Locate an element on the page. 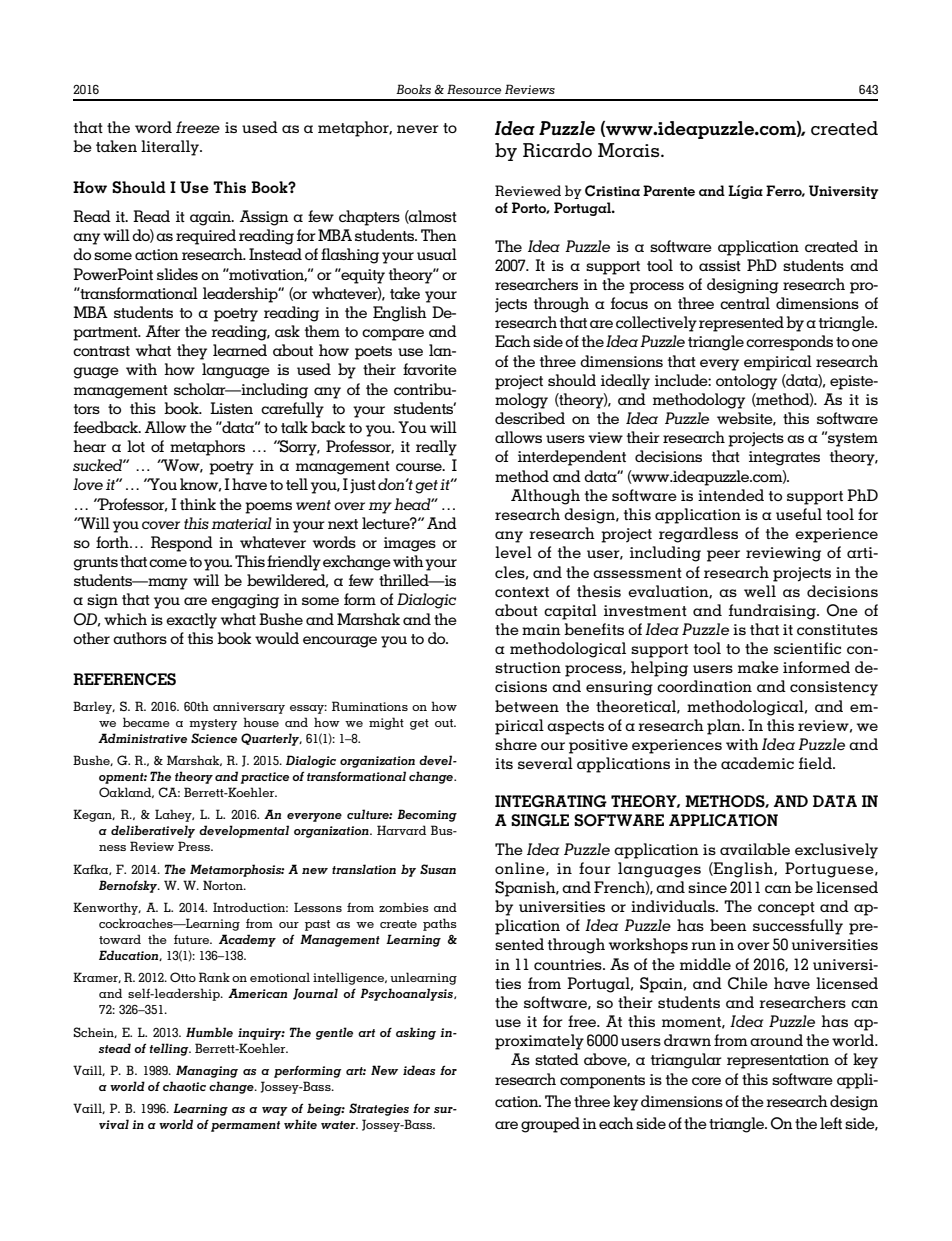  Cristina is located at coordinates (612, 191).
